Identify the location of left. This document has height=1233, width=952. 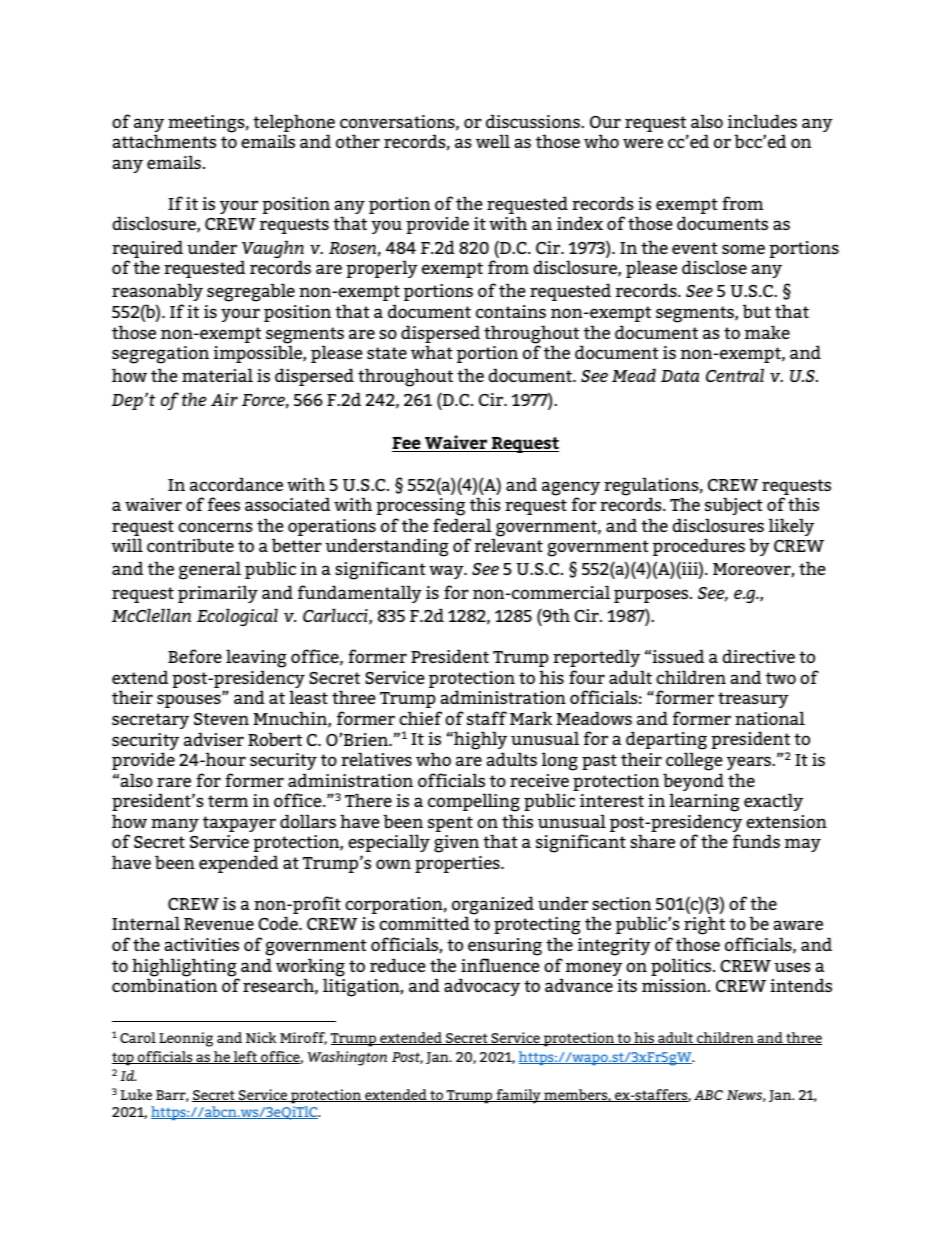
(246, 1057).
